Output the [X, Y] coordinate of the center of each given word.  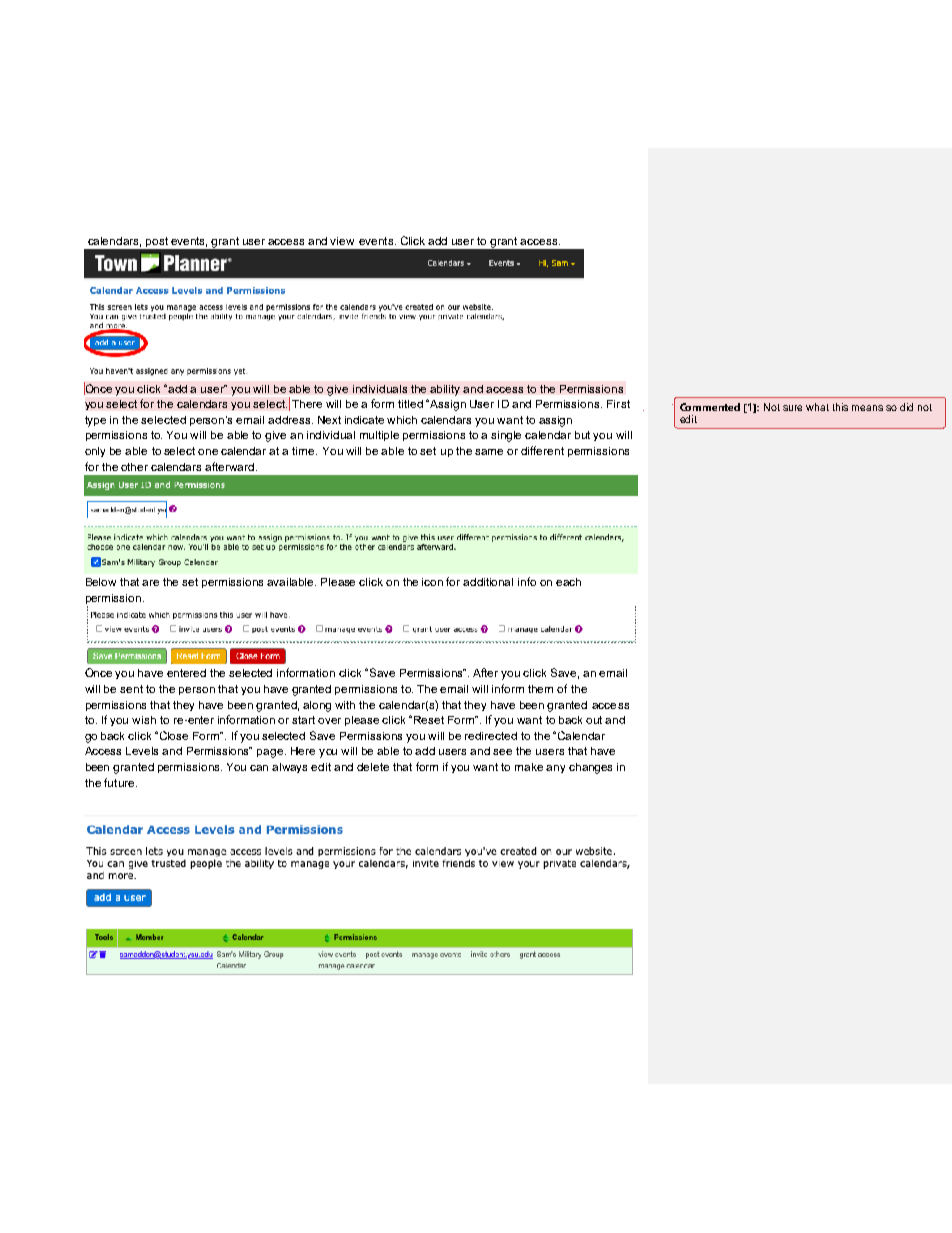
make [529, 767]
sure [792, 408]
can [259, 768]
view [342, 241]
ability [445, 390]
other [134, 467]
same [489, 452]
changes [590, 768]
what [817, 407]
